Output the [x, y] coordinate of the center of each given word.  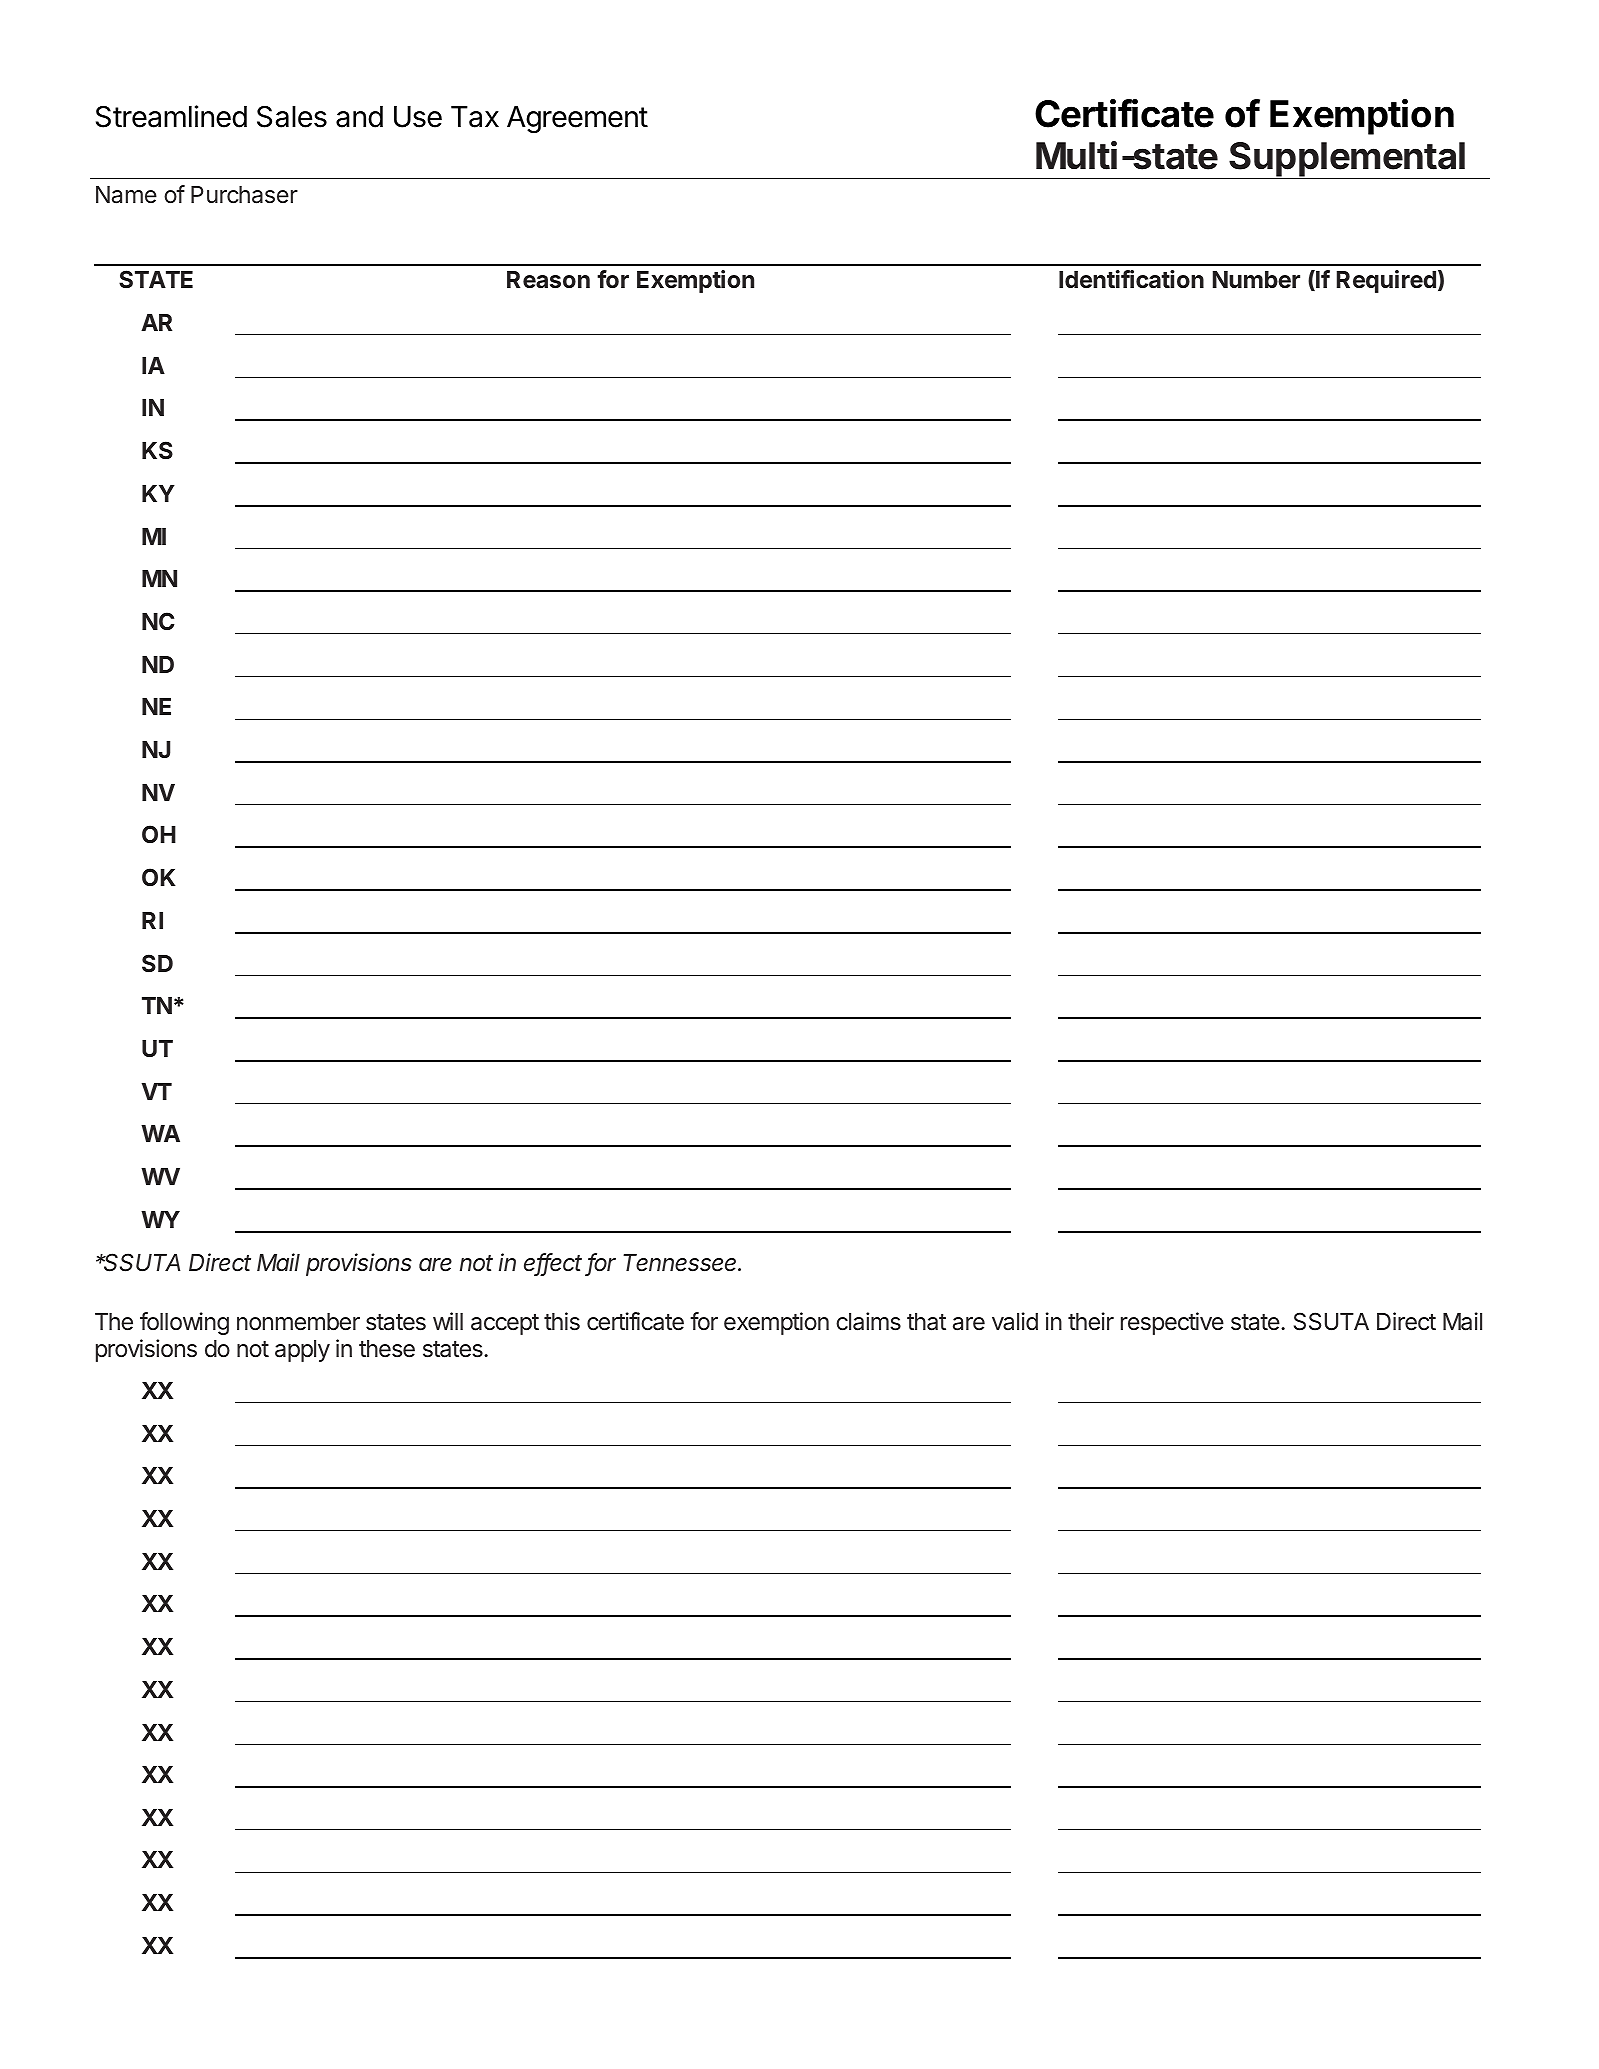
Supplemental [1347, 160]
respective [1172, 1323]
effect [553, 1263]
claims [868, 1321]
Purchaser [244, 195]
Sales [292, 116]
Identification [1131, 279]
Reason [548, 280]
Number [1256, 279]
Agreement [577, 120]
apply [302, 1351]
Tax [475, 117]
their [1091, 1321]
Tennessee [681, 1263]
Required [1386, 281]
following [184, 1323]
